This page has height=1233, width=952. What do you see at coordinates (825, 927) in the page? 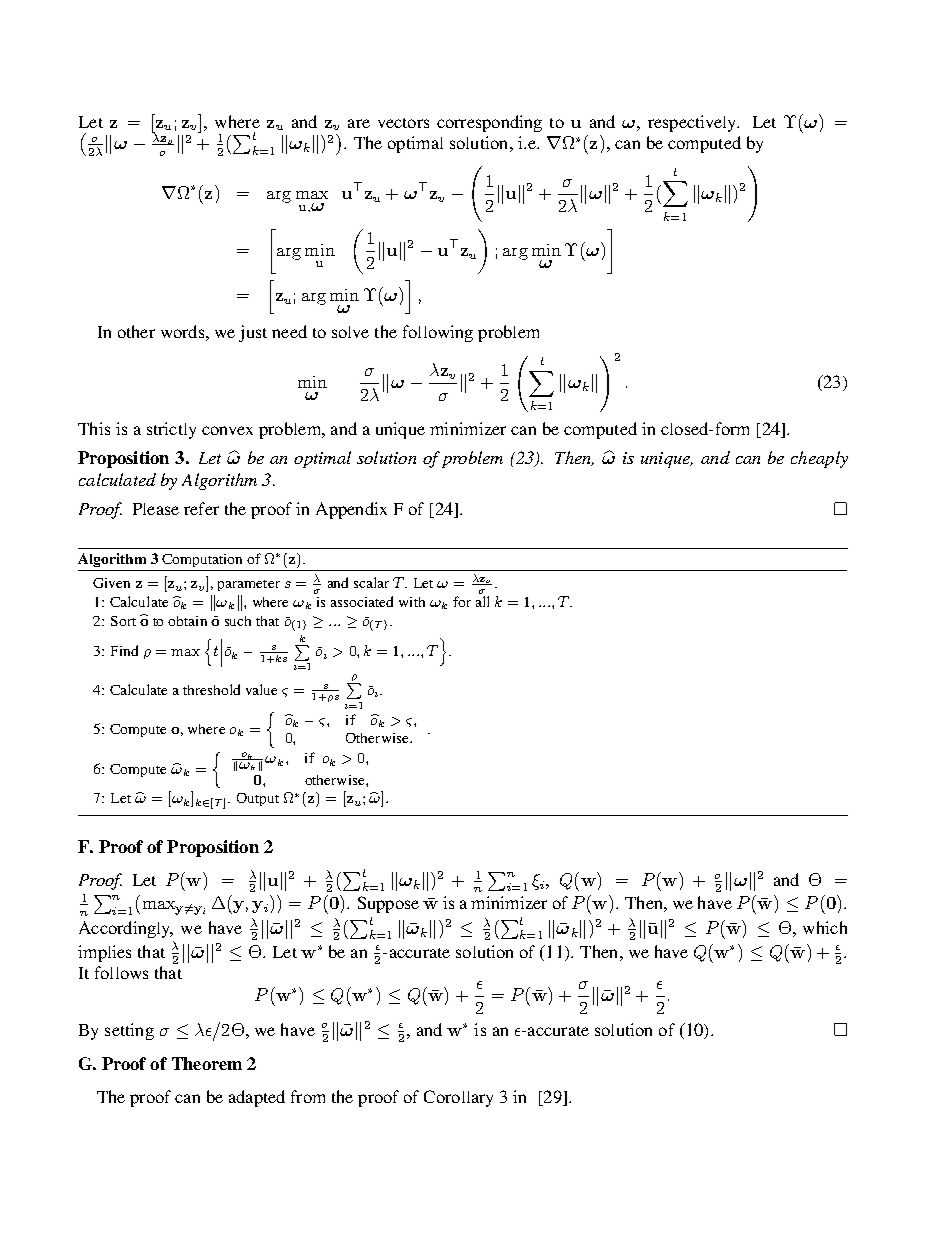
I see `which` at bounding box center [825, 927].
